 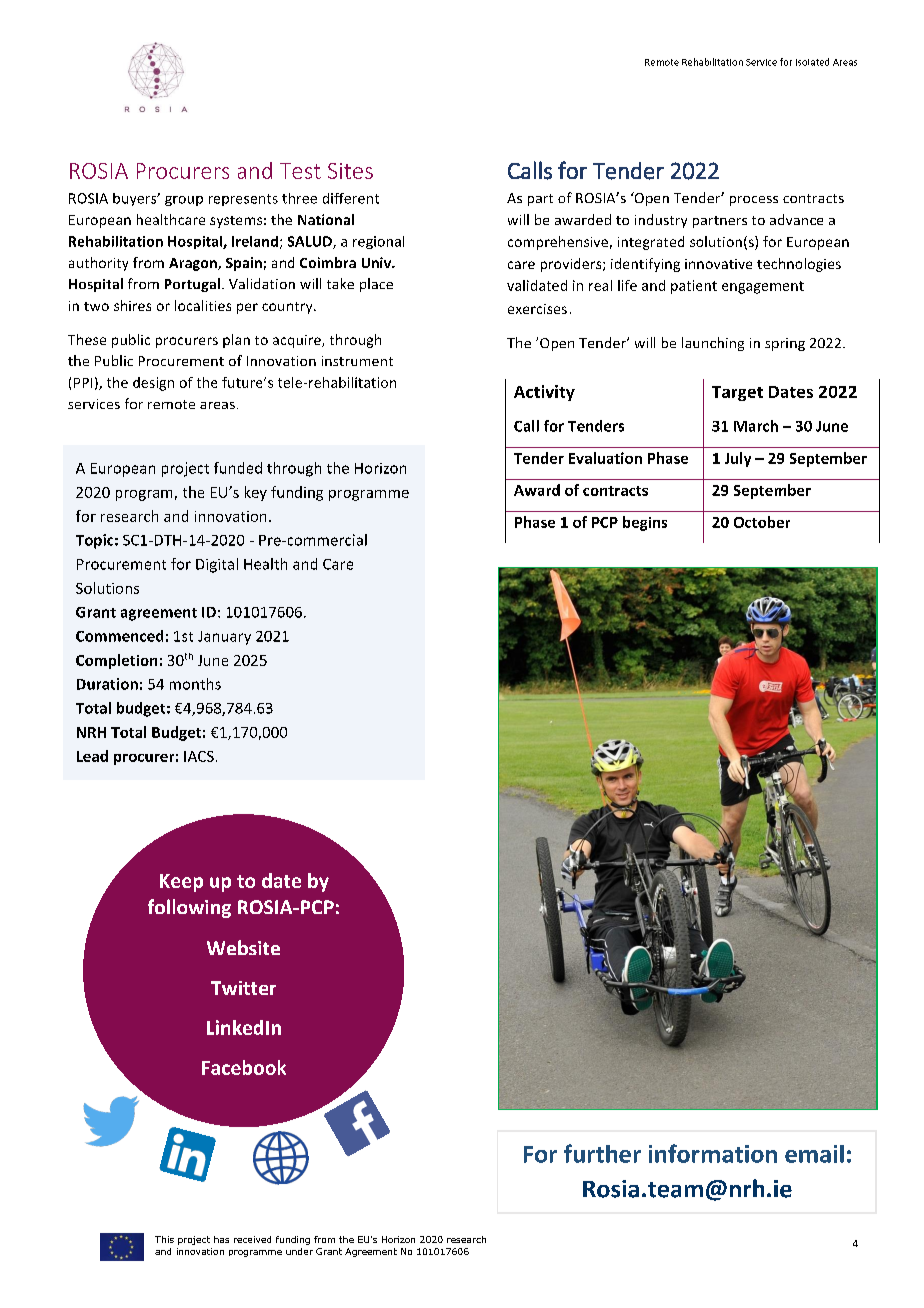 What do you see at coordinates (762, 522) in the page?
I see `October` at bounding box center [762, 522].
